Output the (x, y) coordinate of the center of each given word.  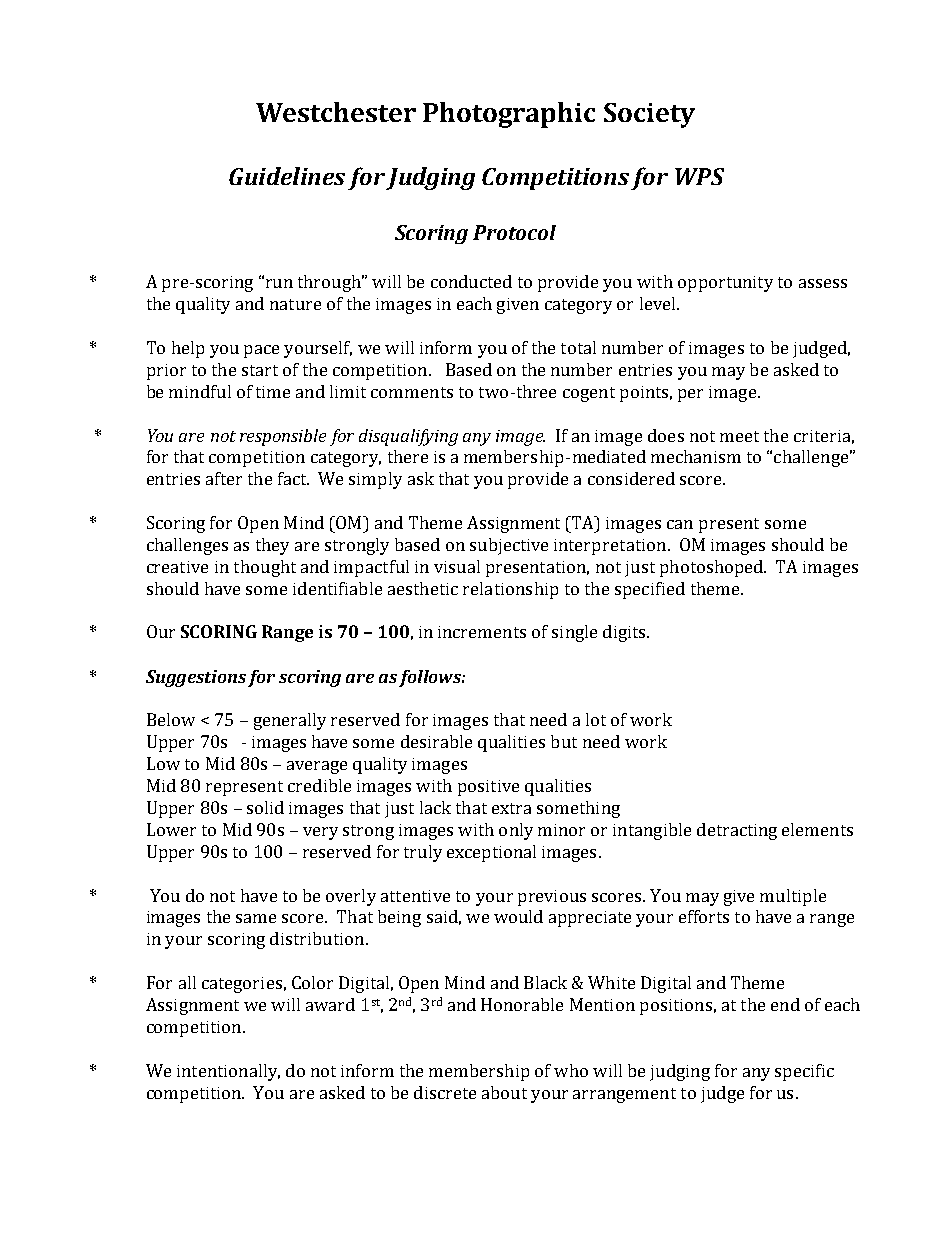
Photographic (509, 115)
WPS (699, 176)
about (504, 1092)
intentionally (228, 1072)
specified (650, 590)
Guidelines (287, 176)
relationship (510, 590)
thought (265, 568)
